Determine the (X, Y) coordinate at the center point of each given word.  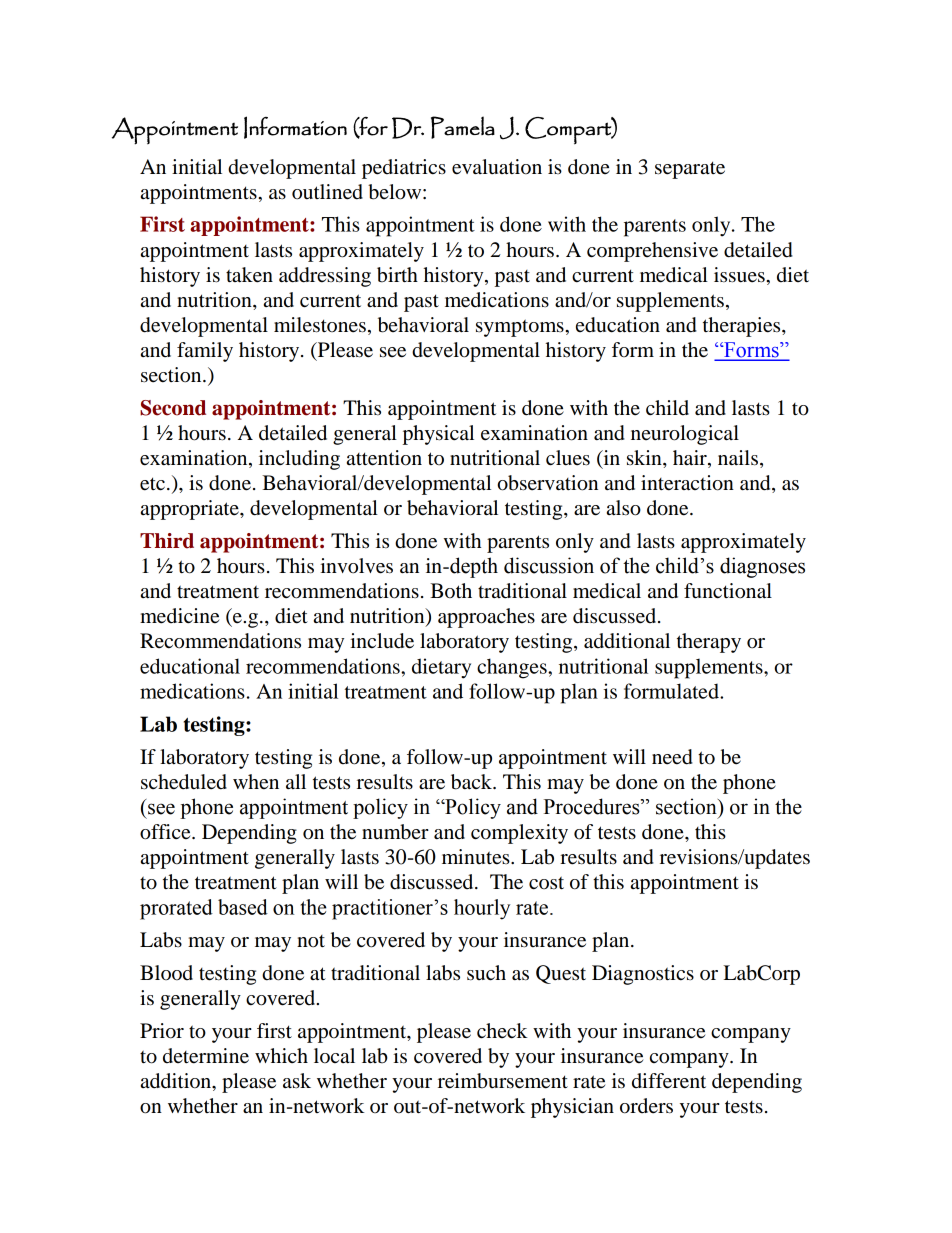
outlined (327, 192)
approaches (486, 618)
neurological (685, 435)
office (166, 832)
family (205, 352)
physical (438, 435)
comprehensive (652, 252)
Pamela (463, 127)
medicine (179, 616)
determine (206, 1056)
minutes (477, 857)
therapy (709, 643)
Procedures (593, 806)
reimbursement (503, 1081)
